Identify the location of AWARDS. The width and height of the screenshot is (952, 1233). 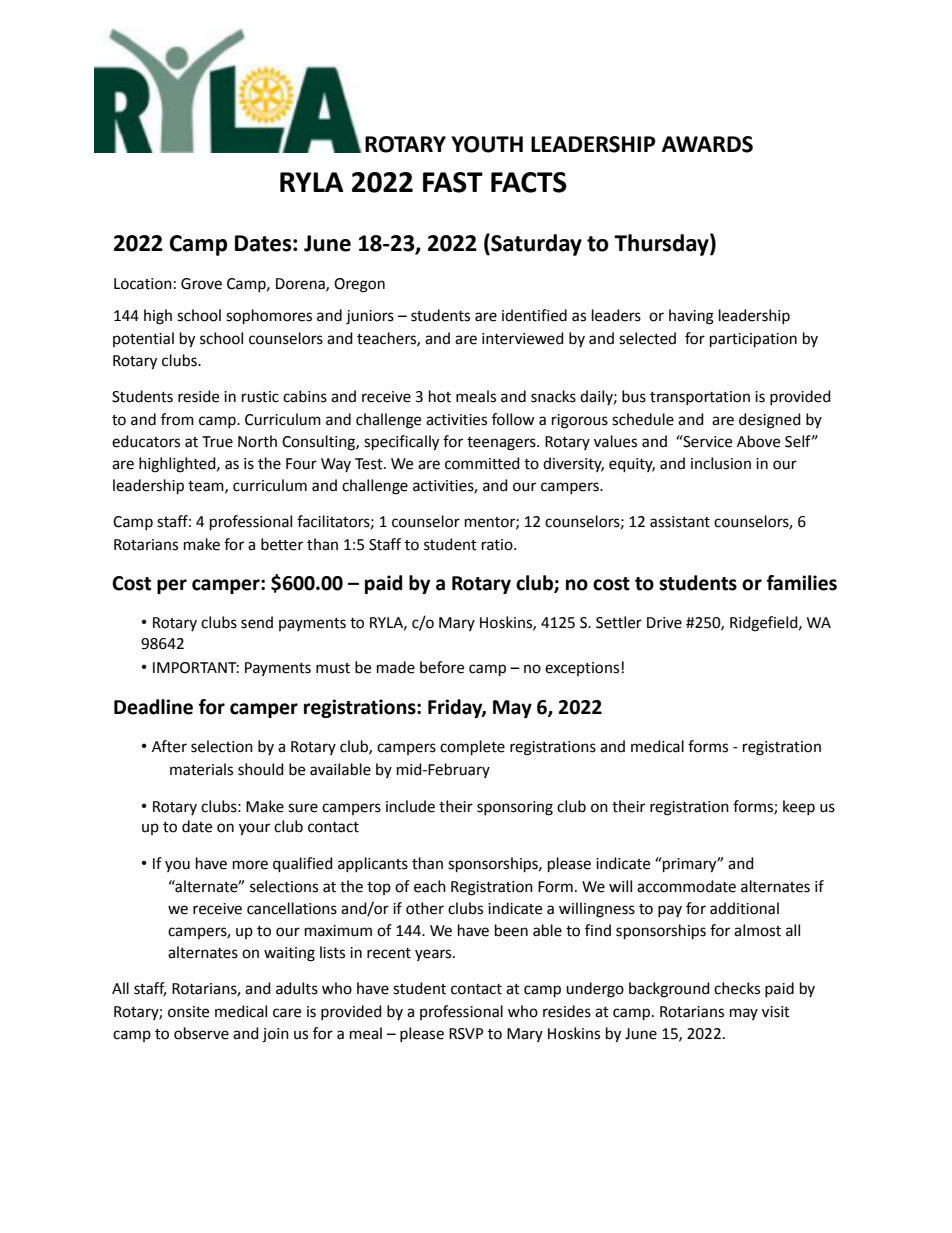
(707, 144).
